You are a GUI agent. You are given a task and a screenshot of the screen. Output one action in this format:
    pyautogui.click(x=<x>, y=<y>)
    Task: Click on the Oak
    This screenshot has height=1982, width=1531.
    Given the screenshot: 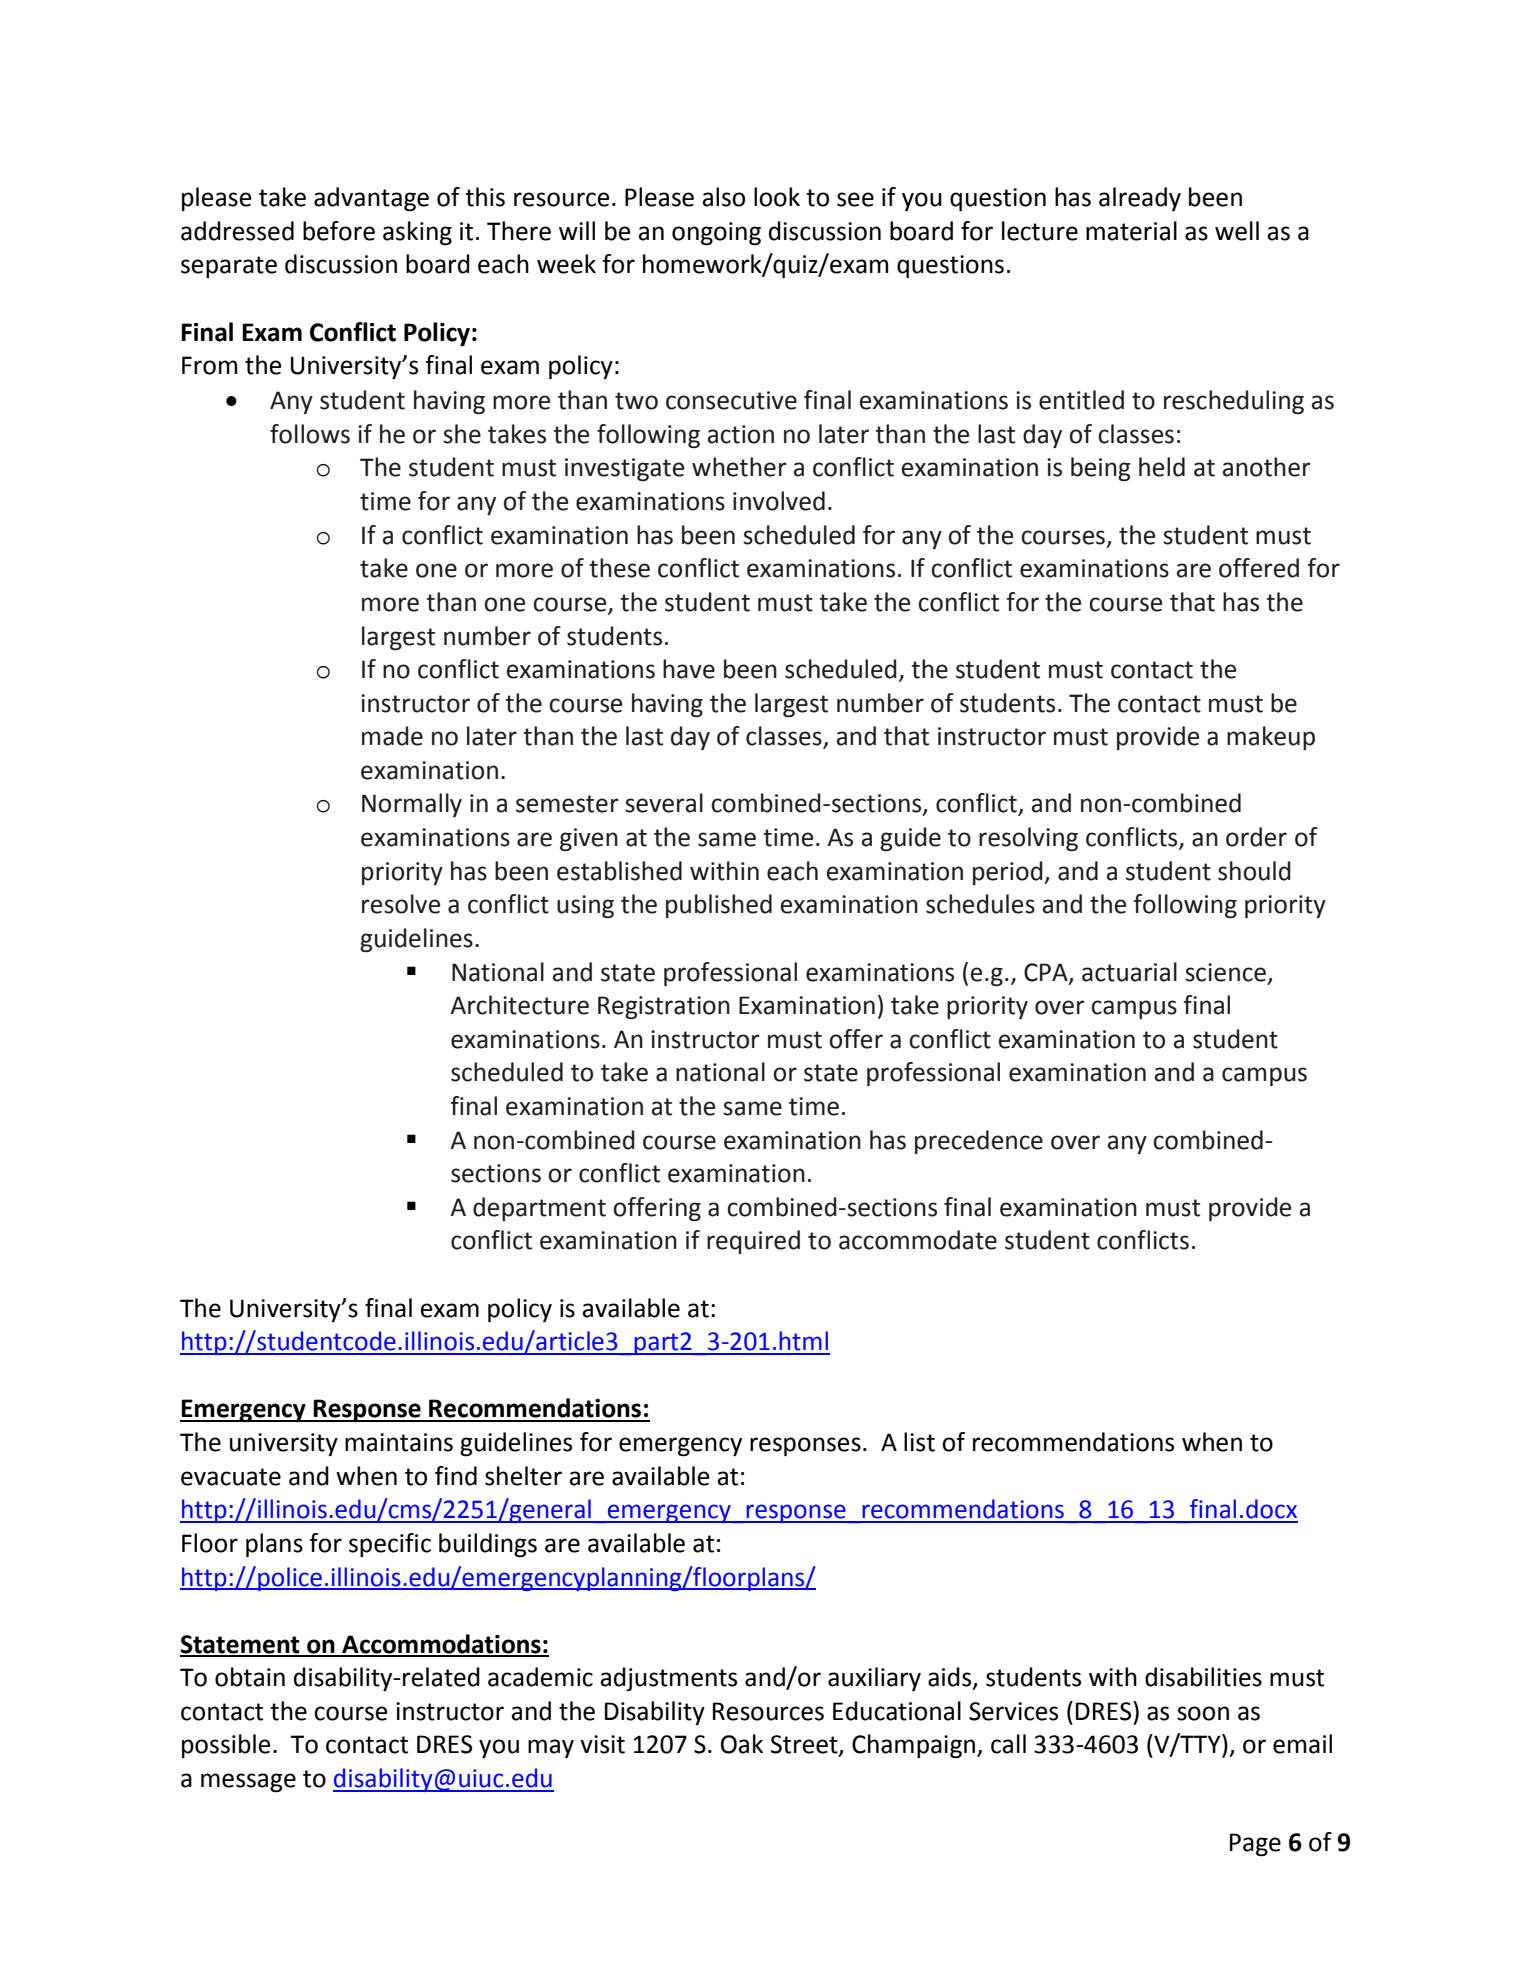 What is the action you would take?
    pyautogui.click(x=742, y=1744)
